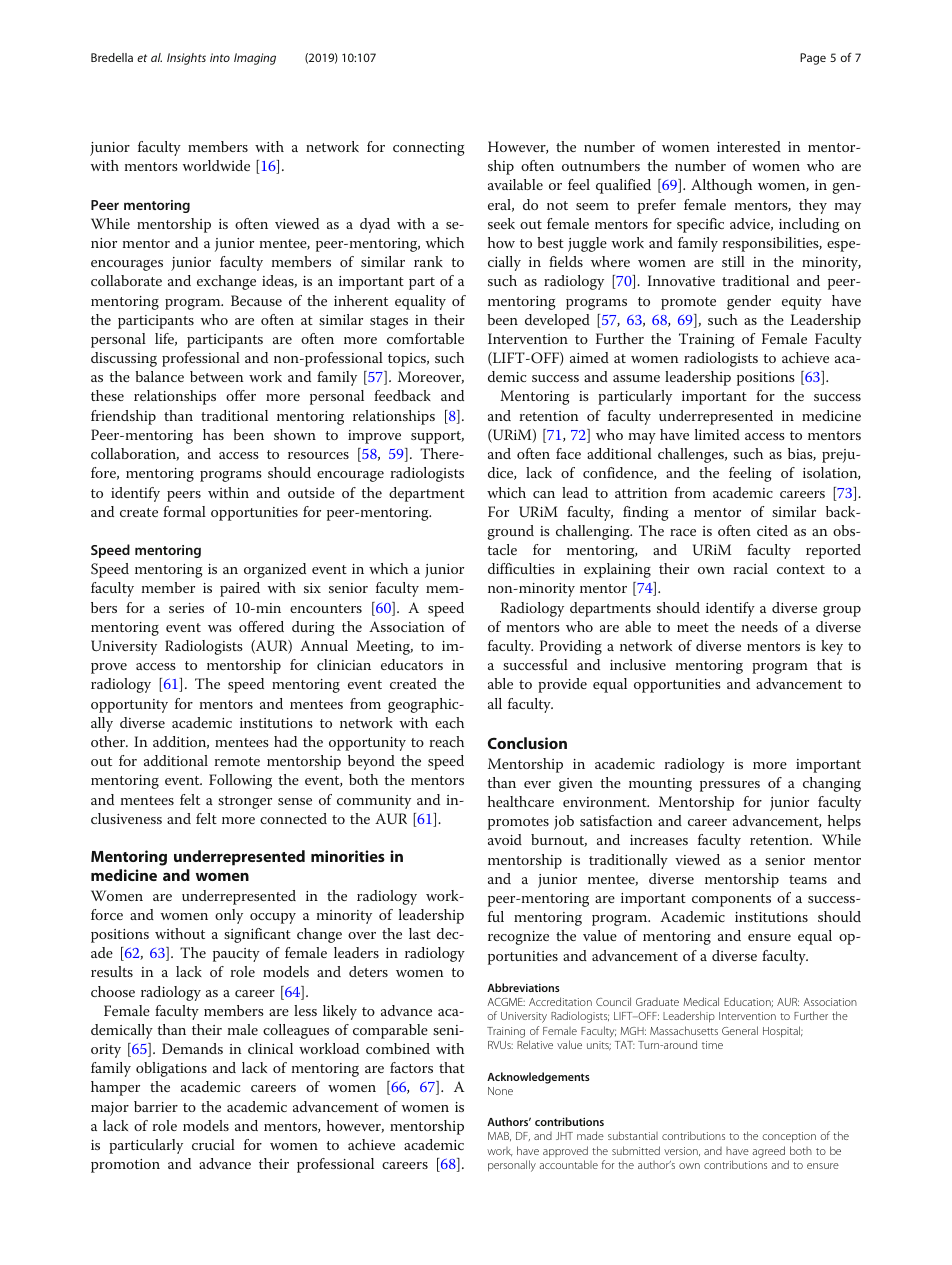  What do you see at coordinates (768, 1152) in the image?
I see `agreed` at bounding box center [768, 1152].
